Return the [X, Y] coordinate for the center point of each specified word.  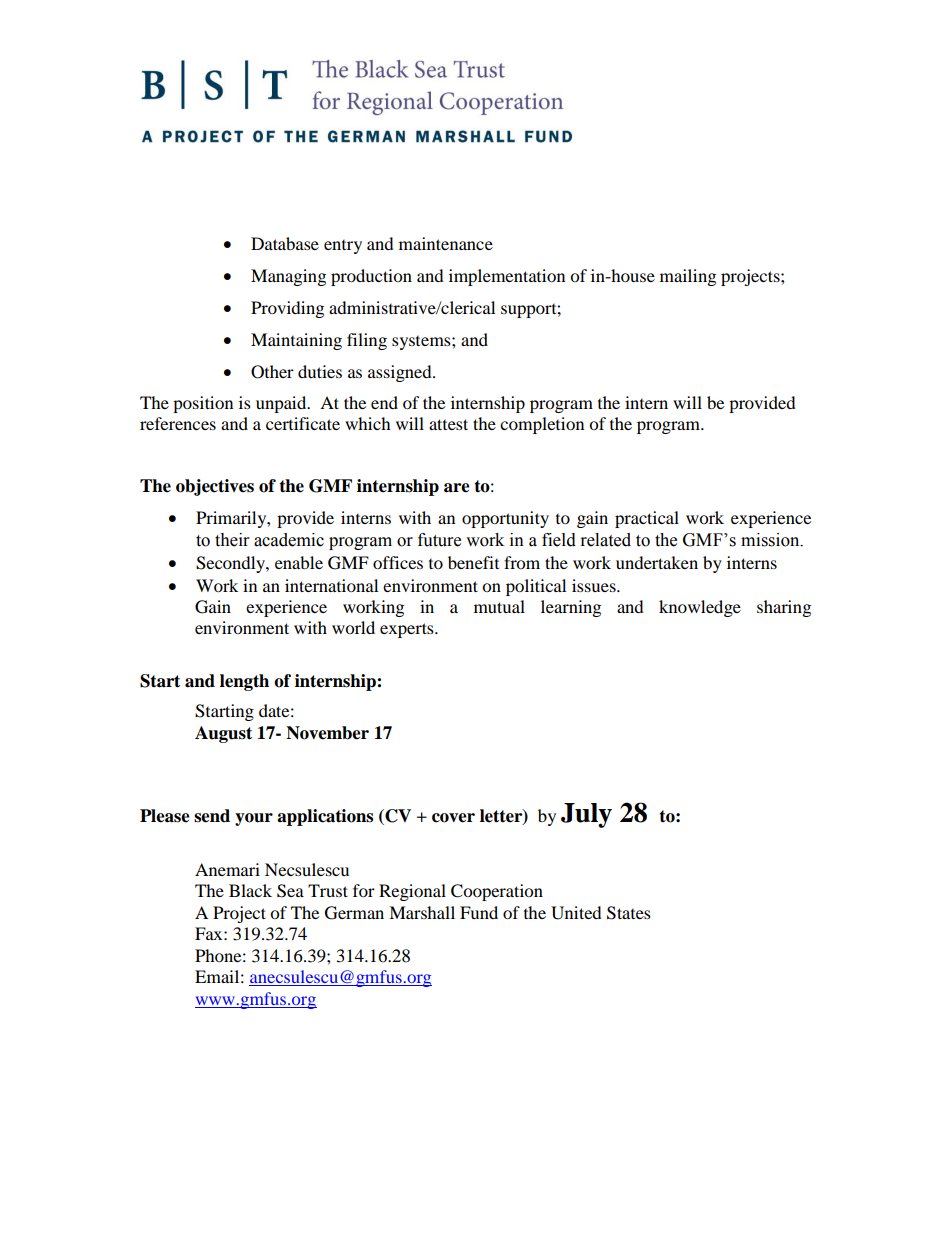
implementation [507, 277]
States [629, 913]
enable [299, 562]
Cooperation [497, 892]
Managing [288, 277]
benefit [473, 562]
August [223, 734]
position [203, 404]
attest [448, 424]
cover [453, 818]
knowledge [700, 608]
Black [250, 890]
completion [542, 425]
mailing [688, 277]
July [586, 815]
